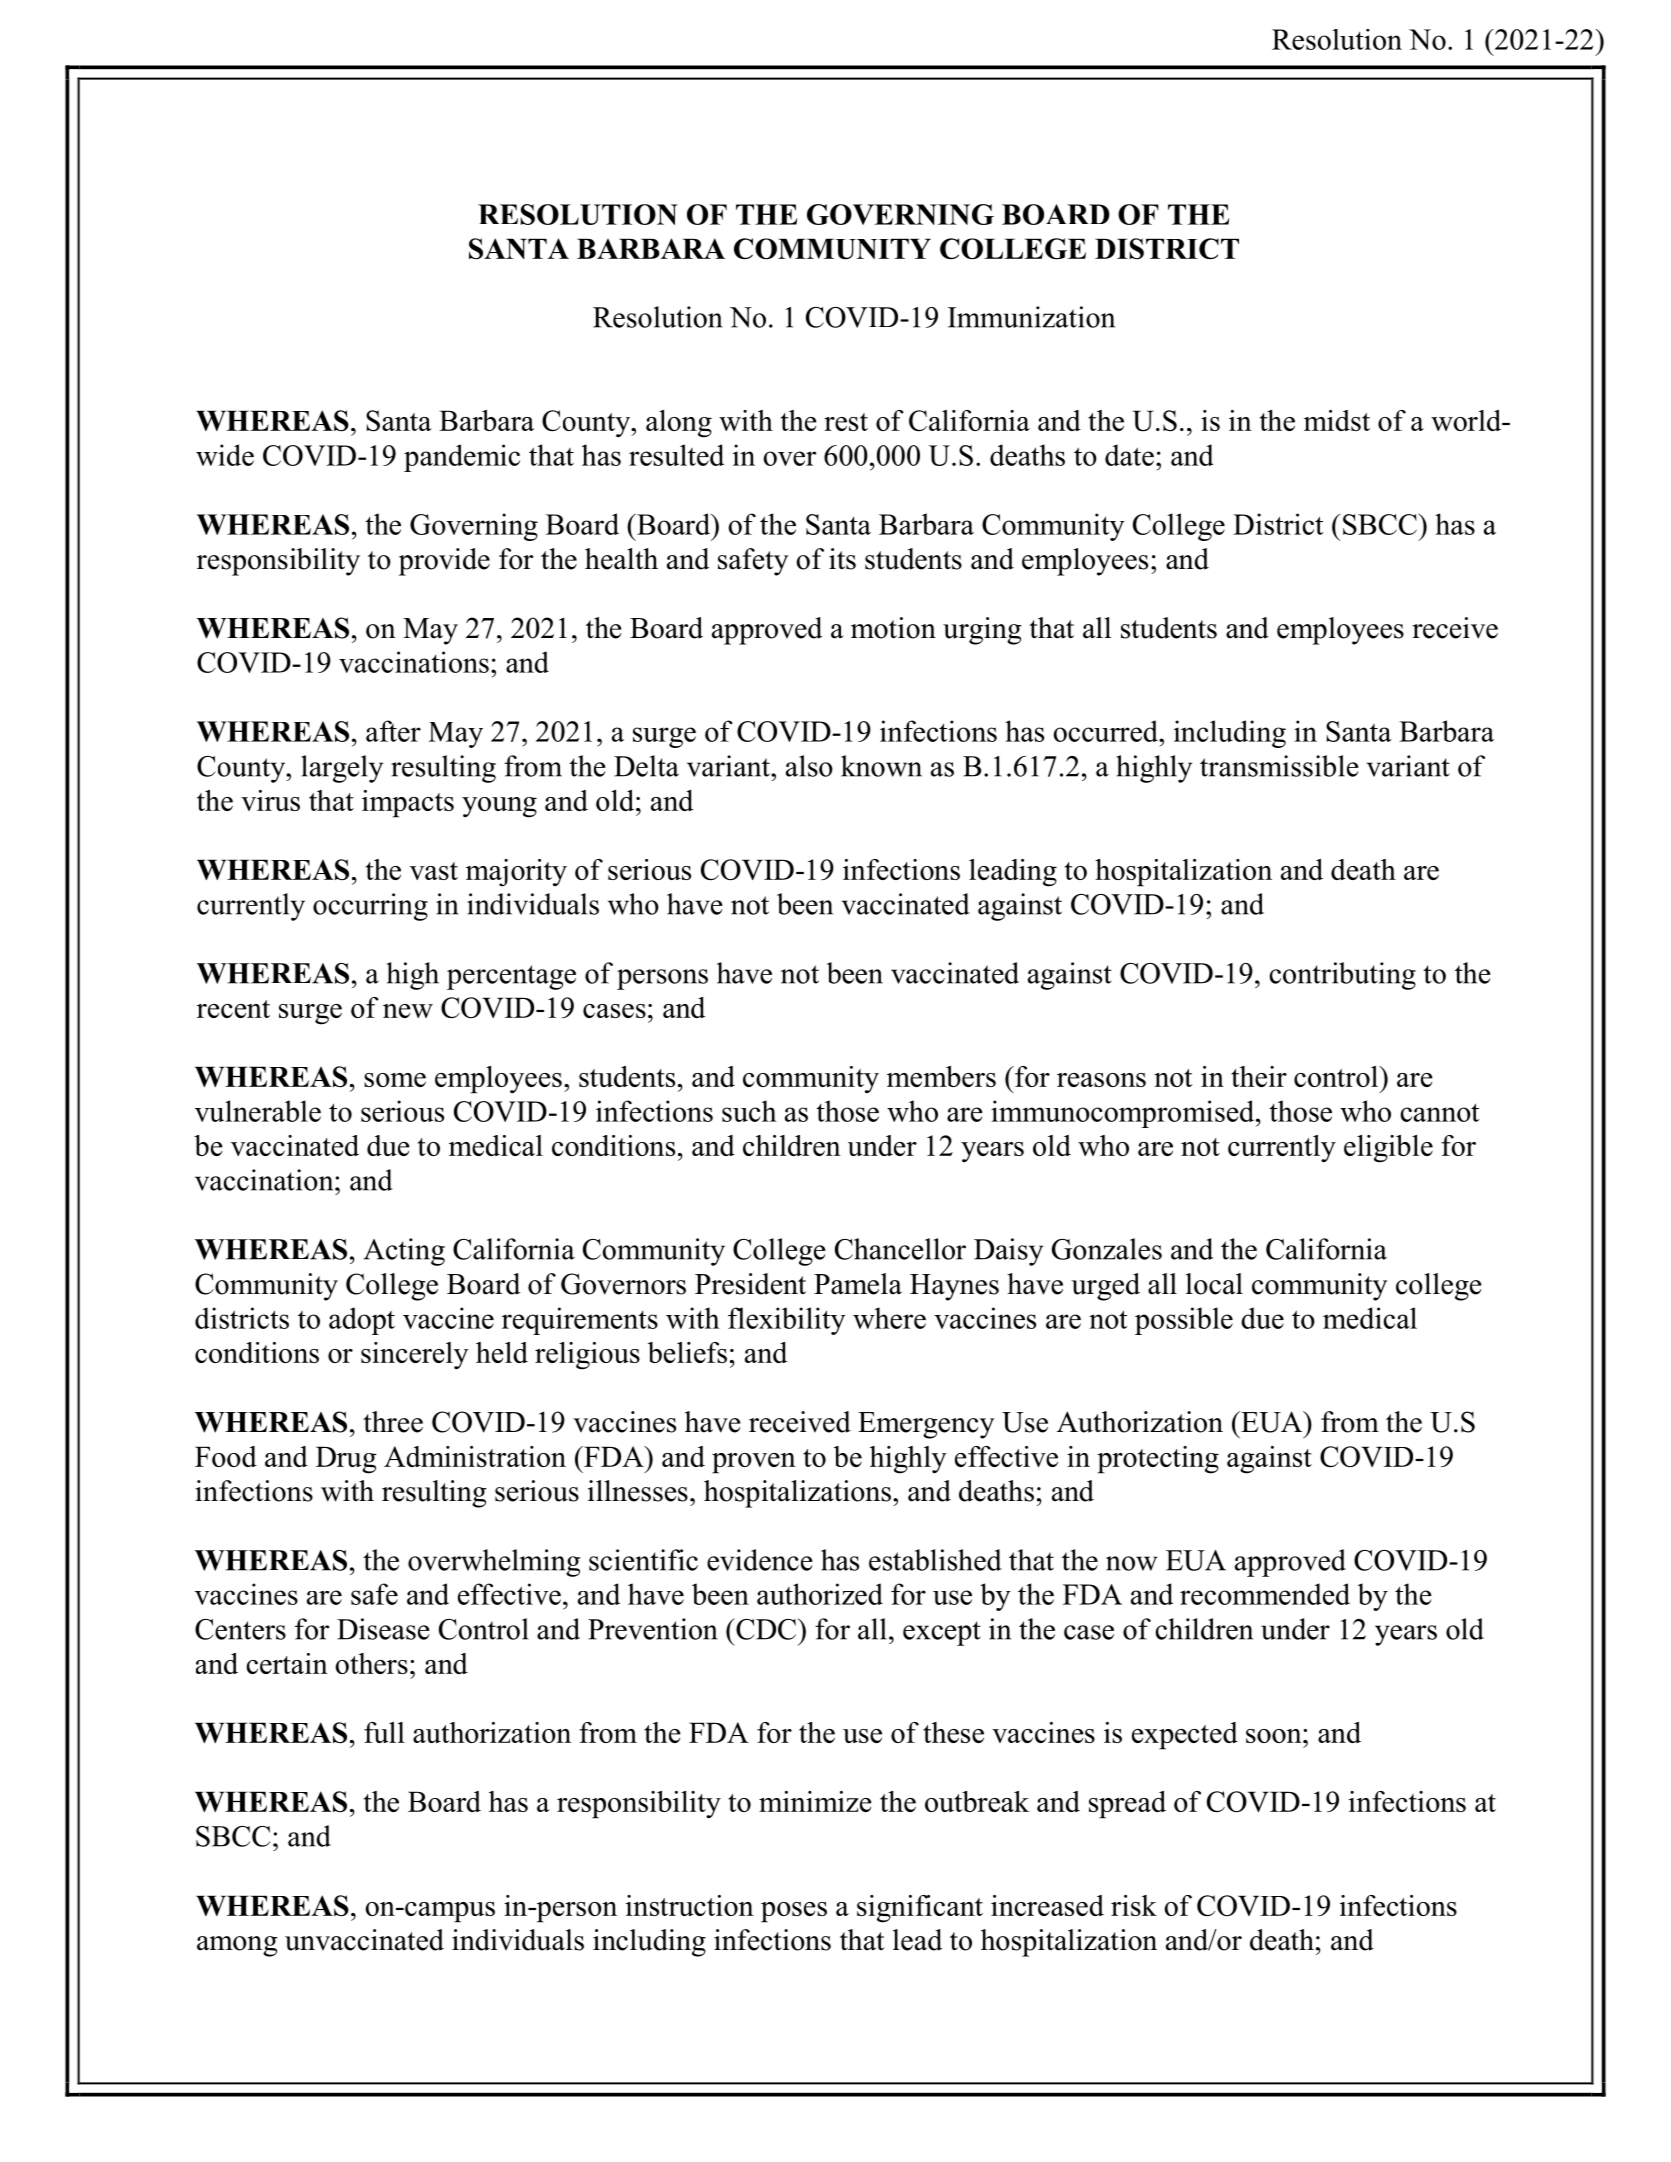  What do you see at coordinates (1342, 976) in the page?
I see `contributing` at bounding box center [1342, 976].
